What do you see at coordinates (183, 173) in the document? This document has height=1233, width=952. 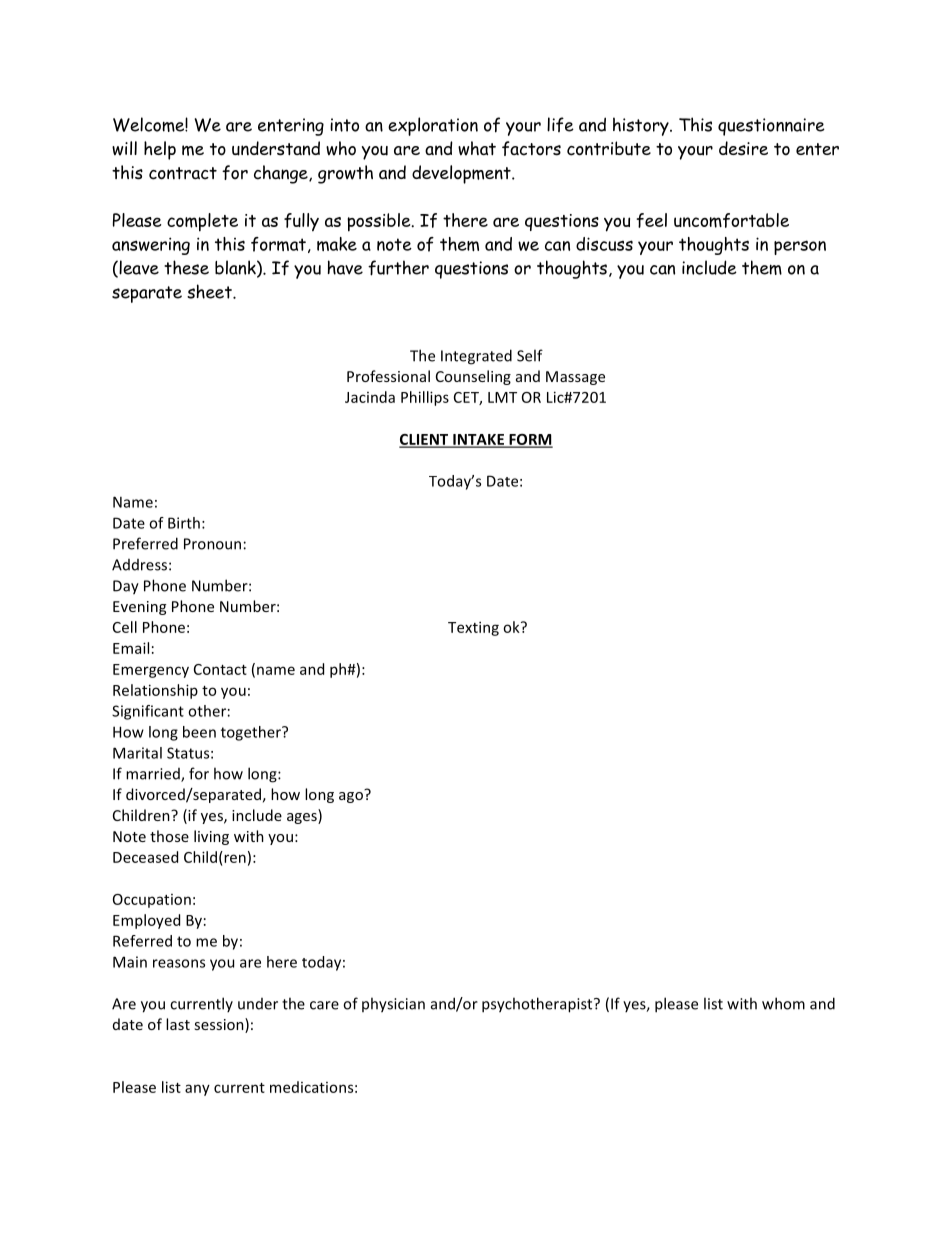 I see `contract` at bounding box center [183, 173].
